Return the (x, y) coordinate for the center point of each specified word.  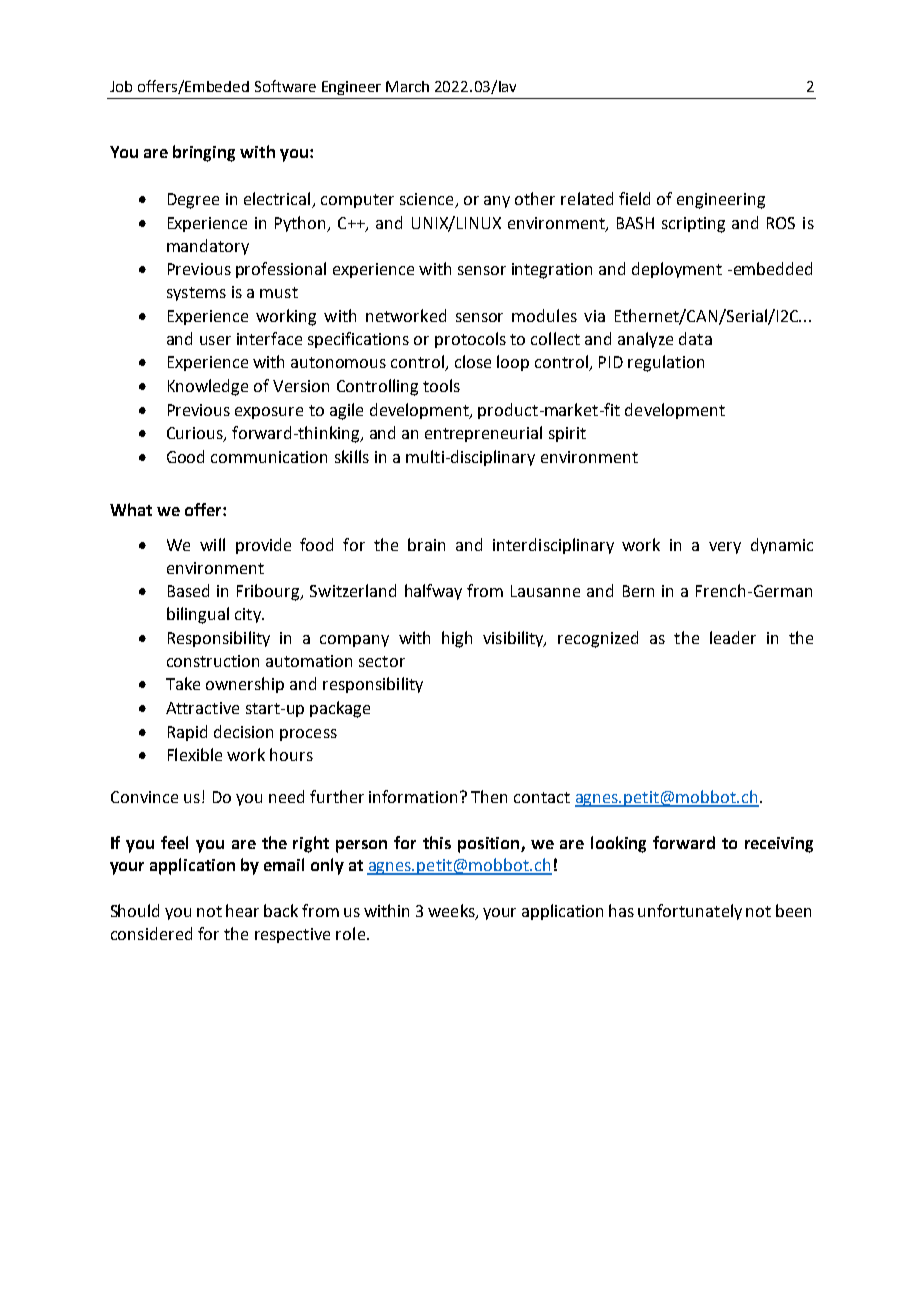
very (725, 548)
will (212, 544)
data (695, 338)
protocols (470, 340)
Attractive (202, 708)
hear (242, 910)
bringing (204, 153)
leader (733, 637)
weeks (452, 912)
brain (426, 544)
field (634, 198)
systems (196, 294)
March (407, 86)
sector (382, 661)
